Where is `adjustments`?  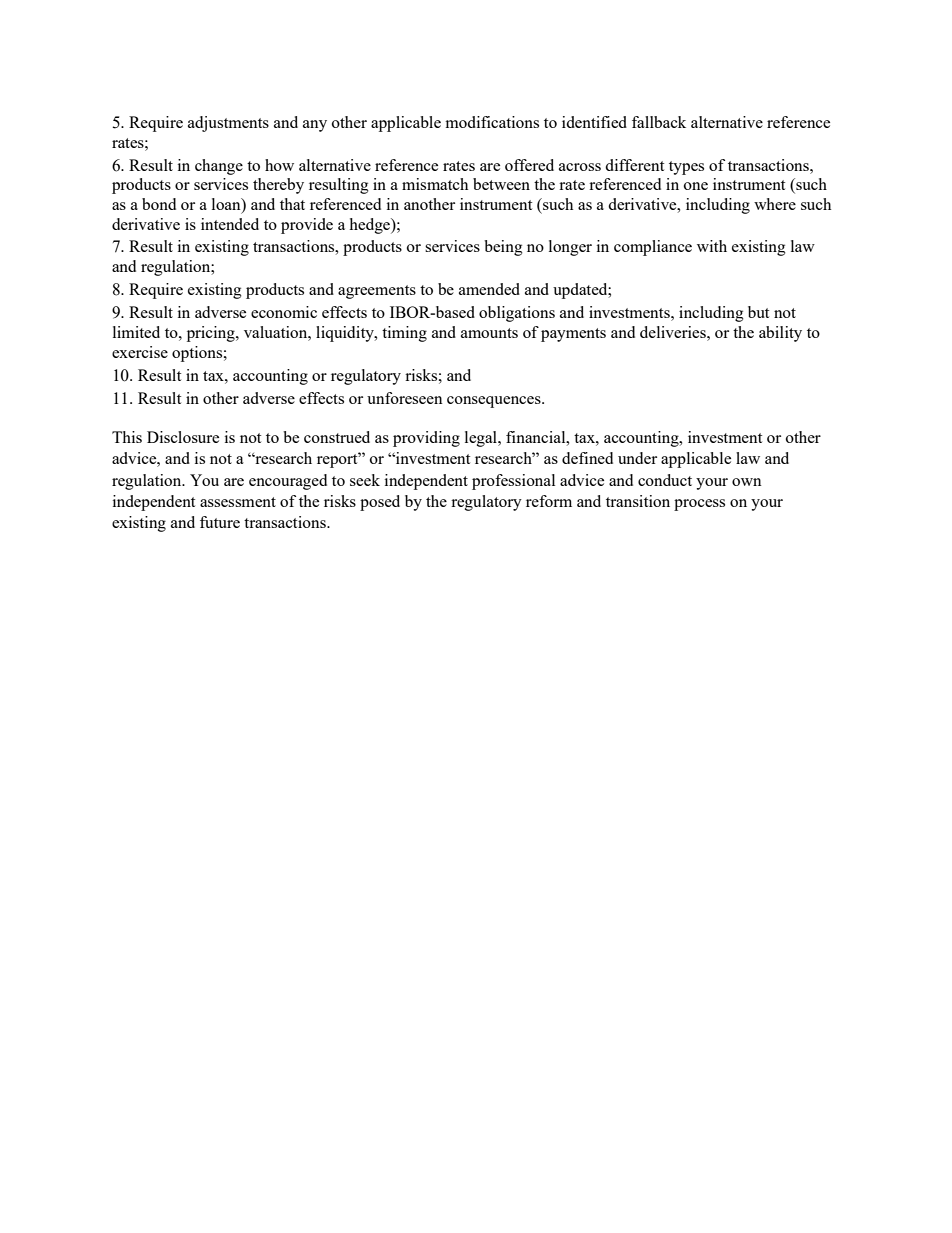
adjustments is located at coordinates (228, 124).
